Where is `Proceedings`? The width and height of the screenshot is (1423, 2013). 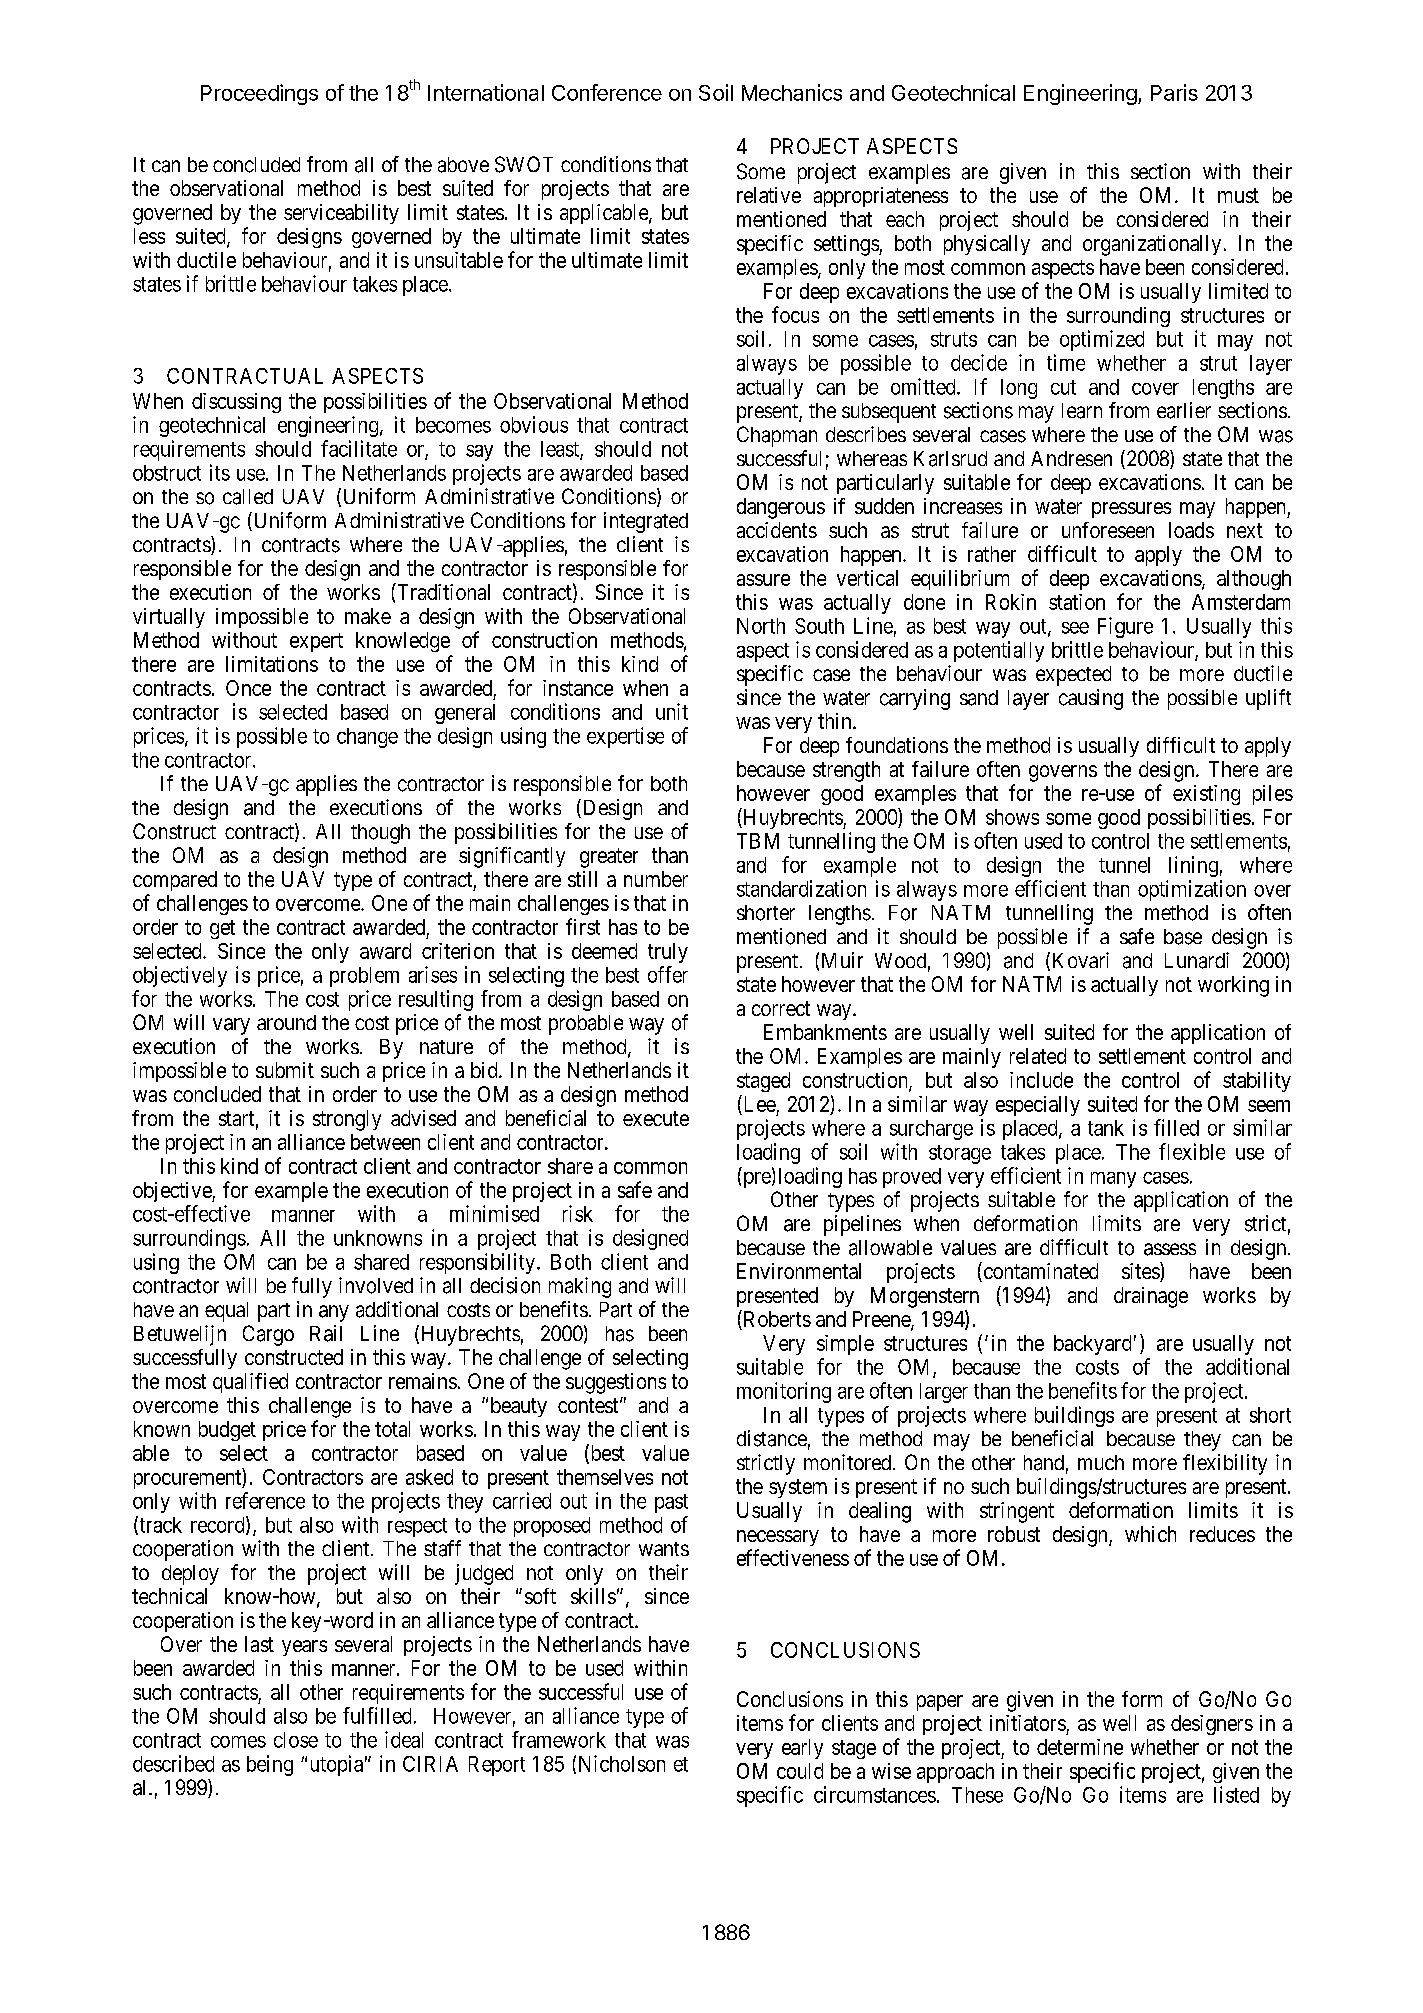 Proceedings is located at coordinates (259, 94).
